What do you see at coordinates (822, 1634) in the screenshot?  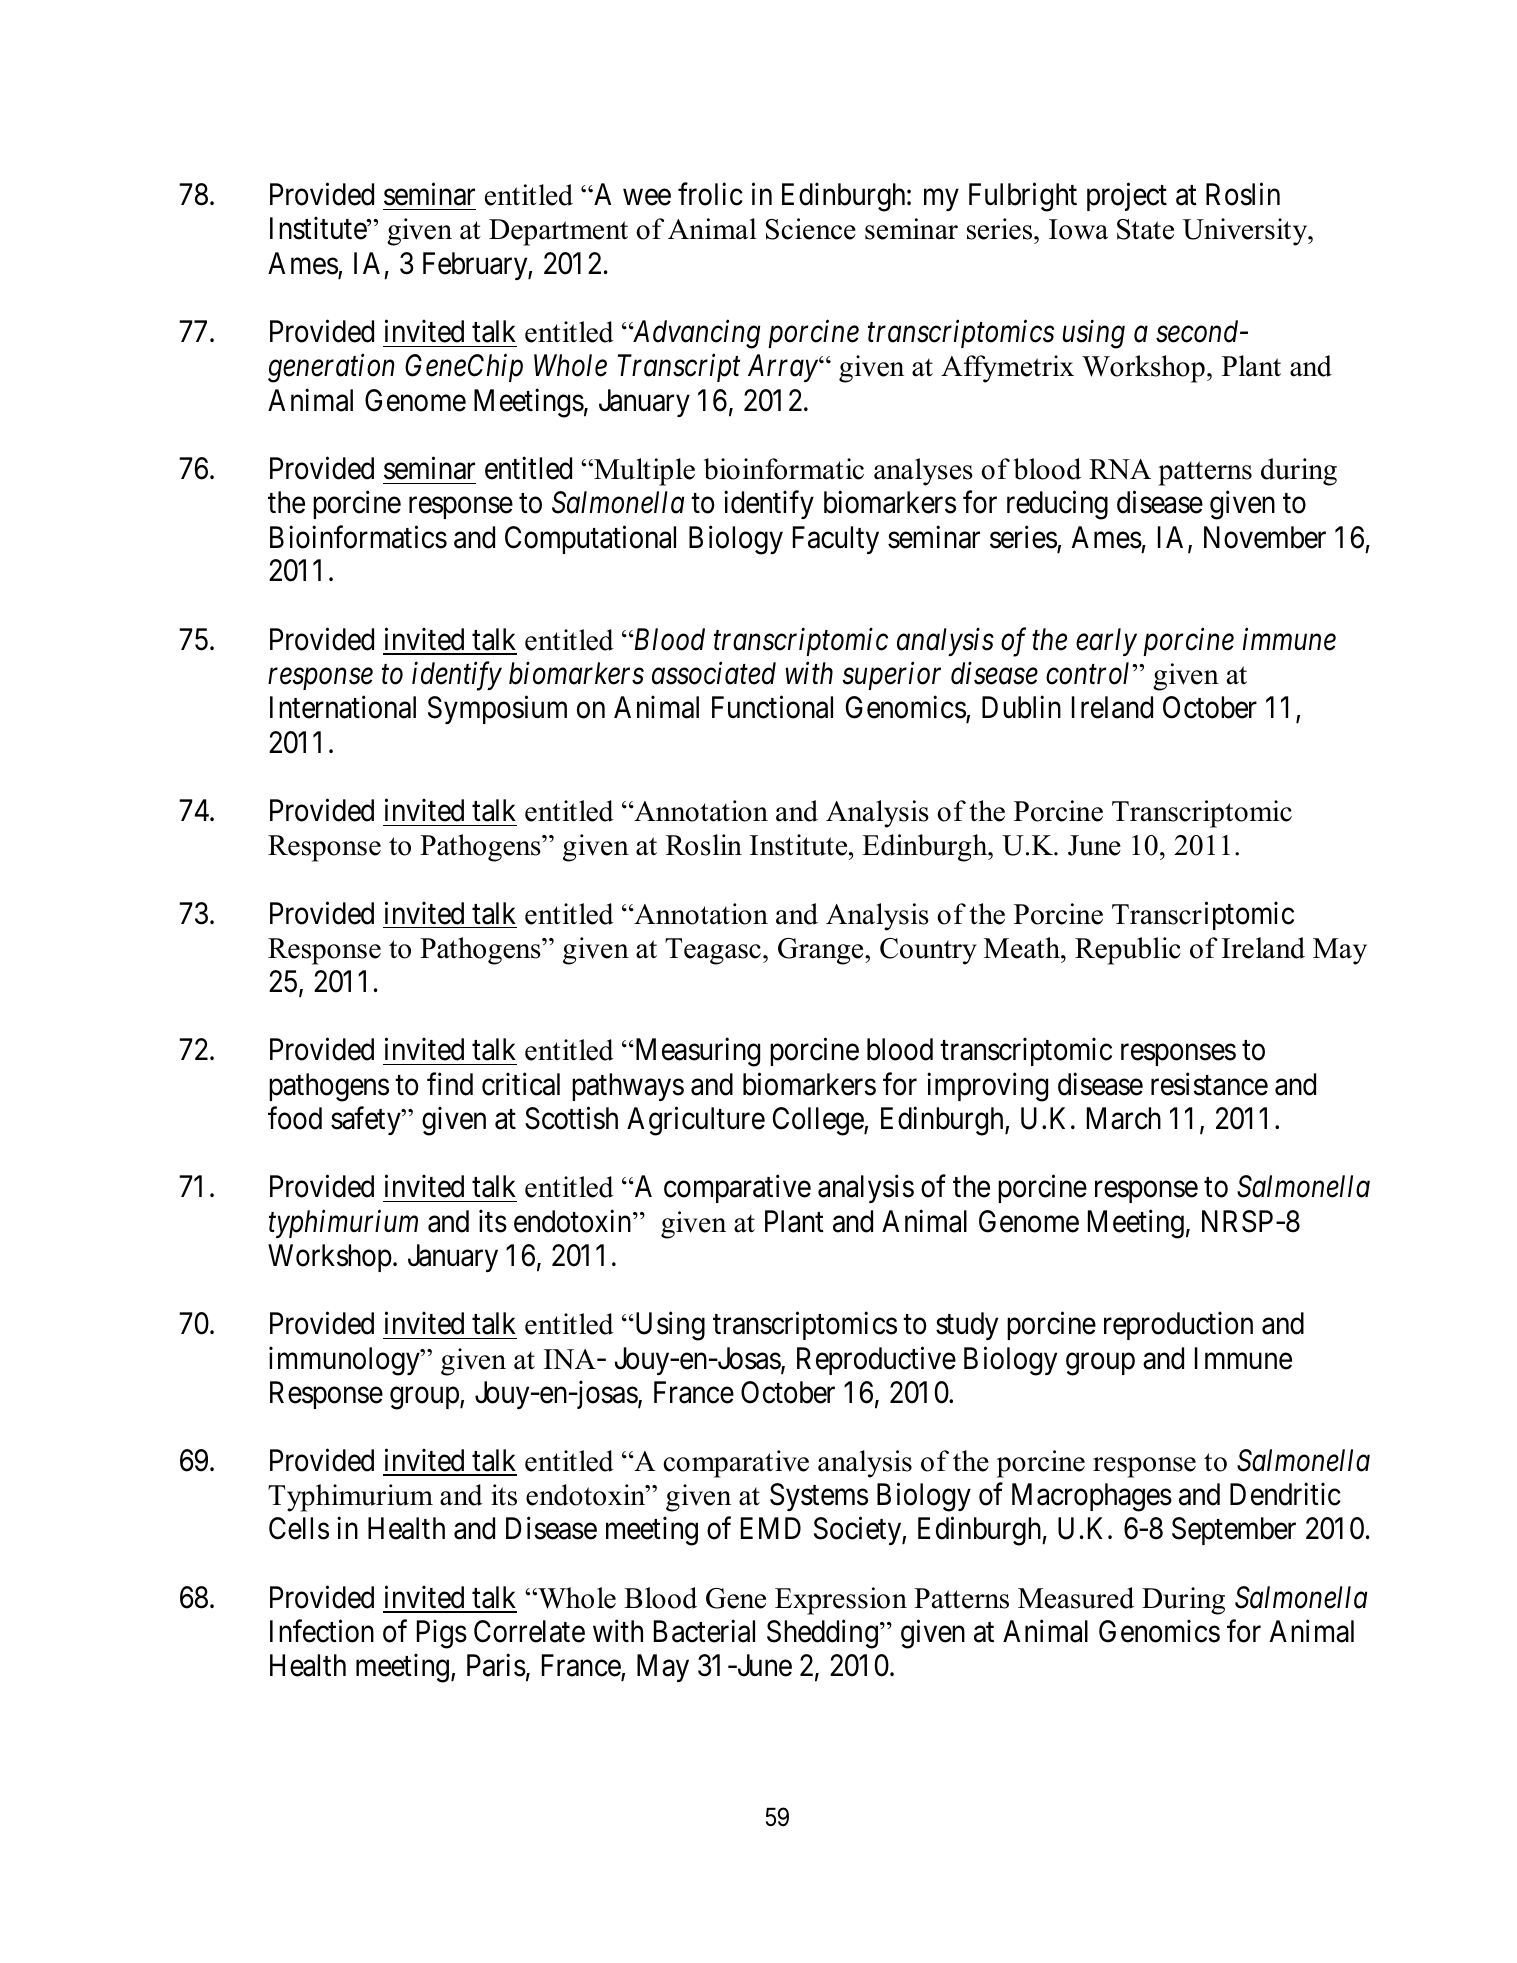 I see `Shedding` at bounding box center [822, 1634].
